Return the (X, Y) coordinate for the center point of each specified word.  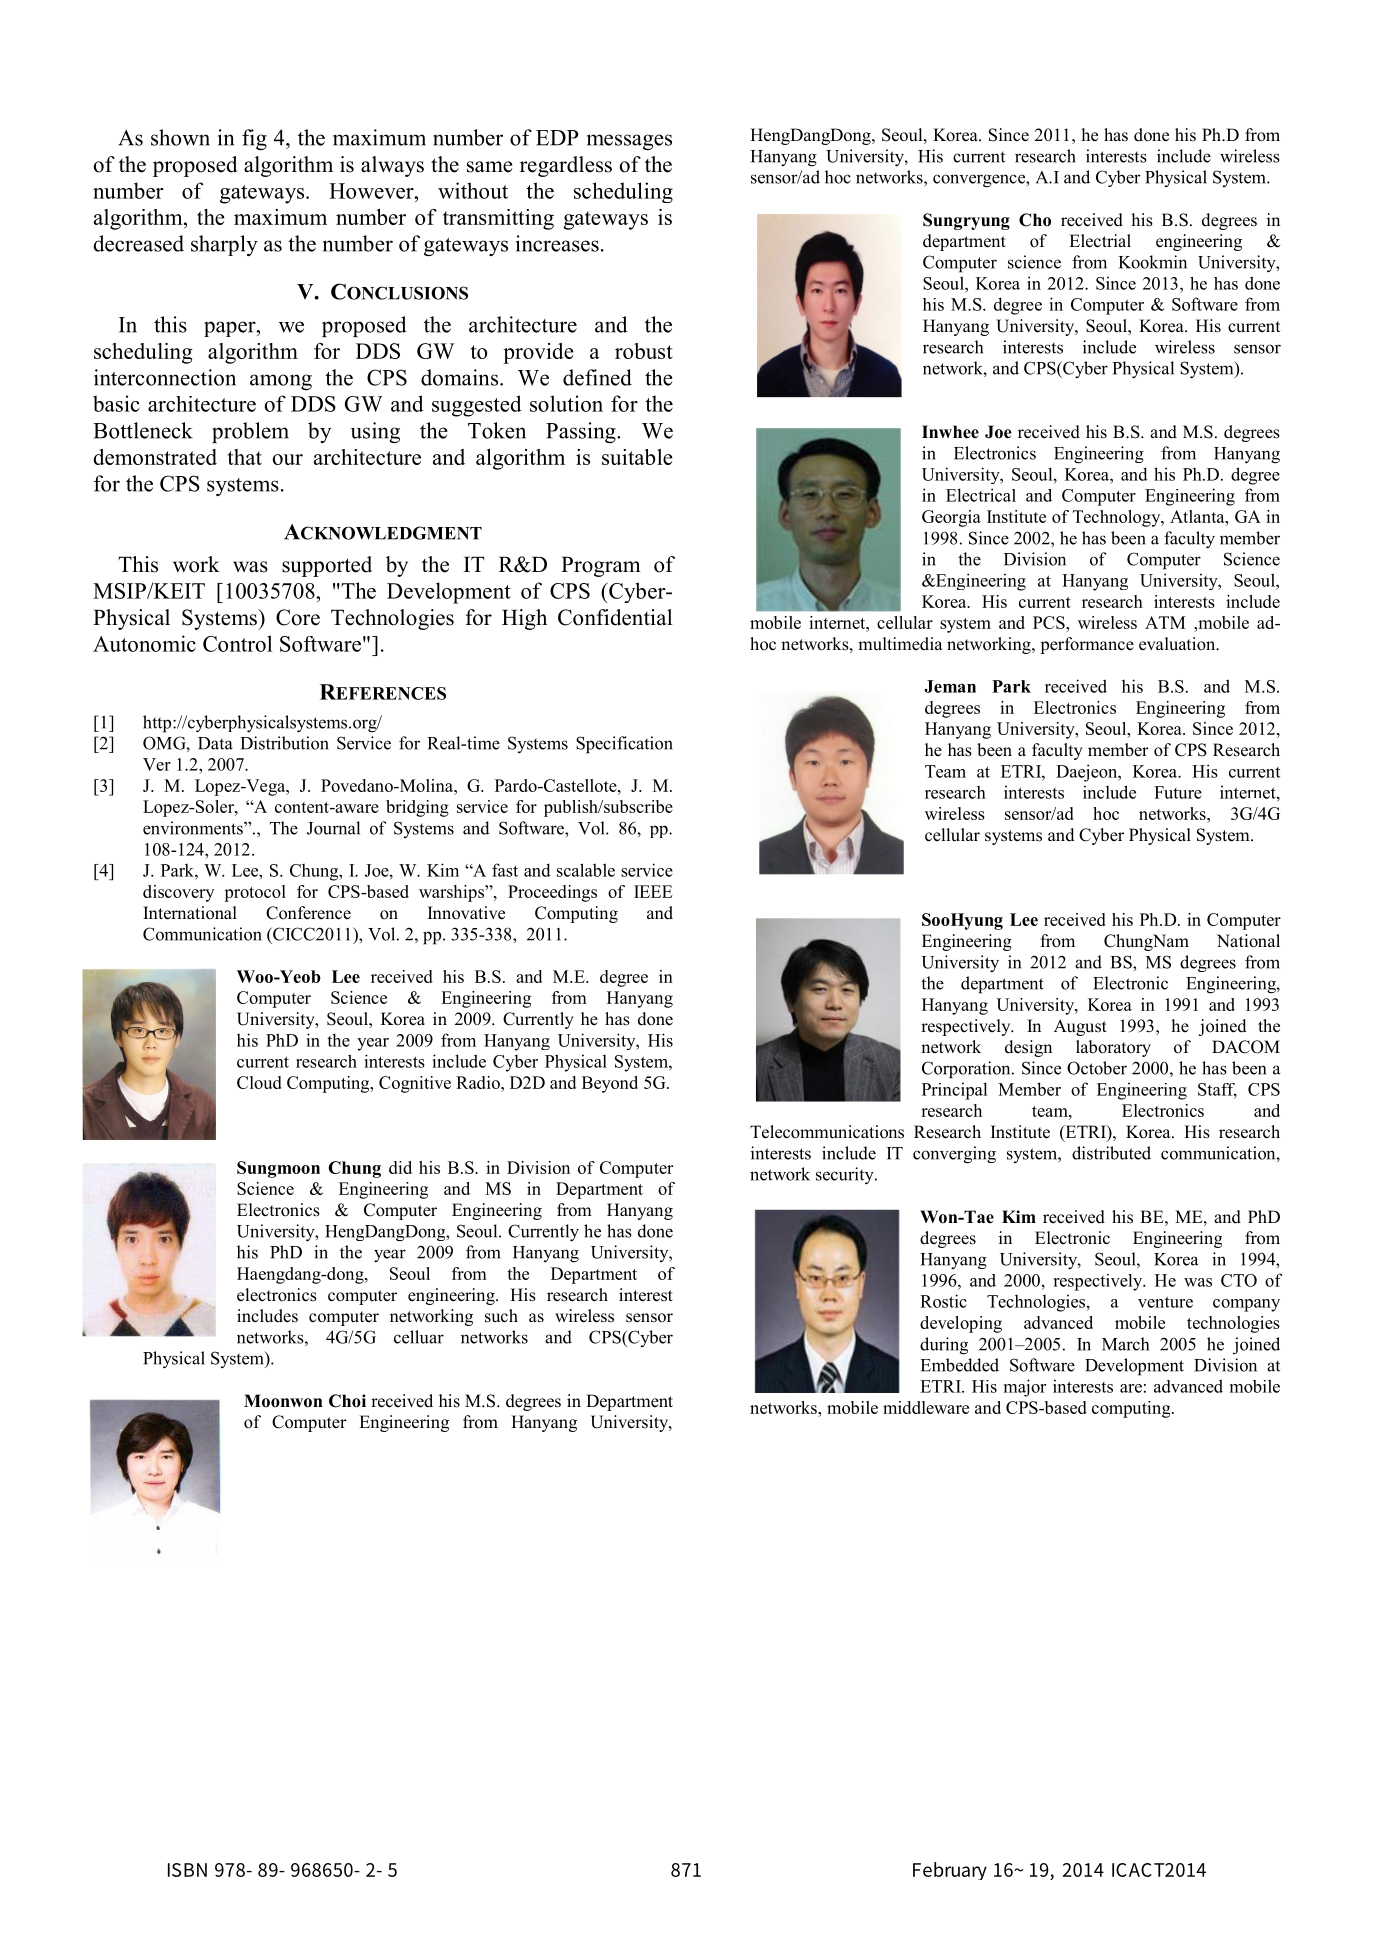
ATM (1165, 622)
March (1125, 1344)
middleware (926, 1407)
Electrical (981, 495)
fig (254, 139)
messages (629, 142)
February (950, 1871)
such (501, 1316)
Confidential (615, 617)
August (1080, 1027)
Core (298, 617)
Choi (347, 1401)
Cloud (259, 1082)
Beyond (610, 1084)
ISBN (187, 1870)
